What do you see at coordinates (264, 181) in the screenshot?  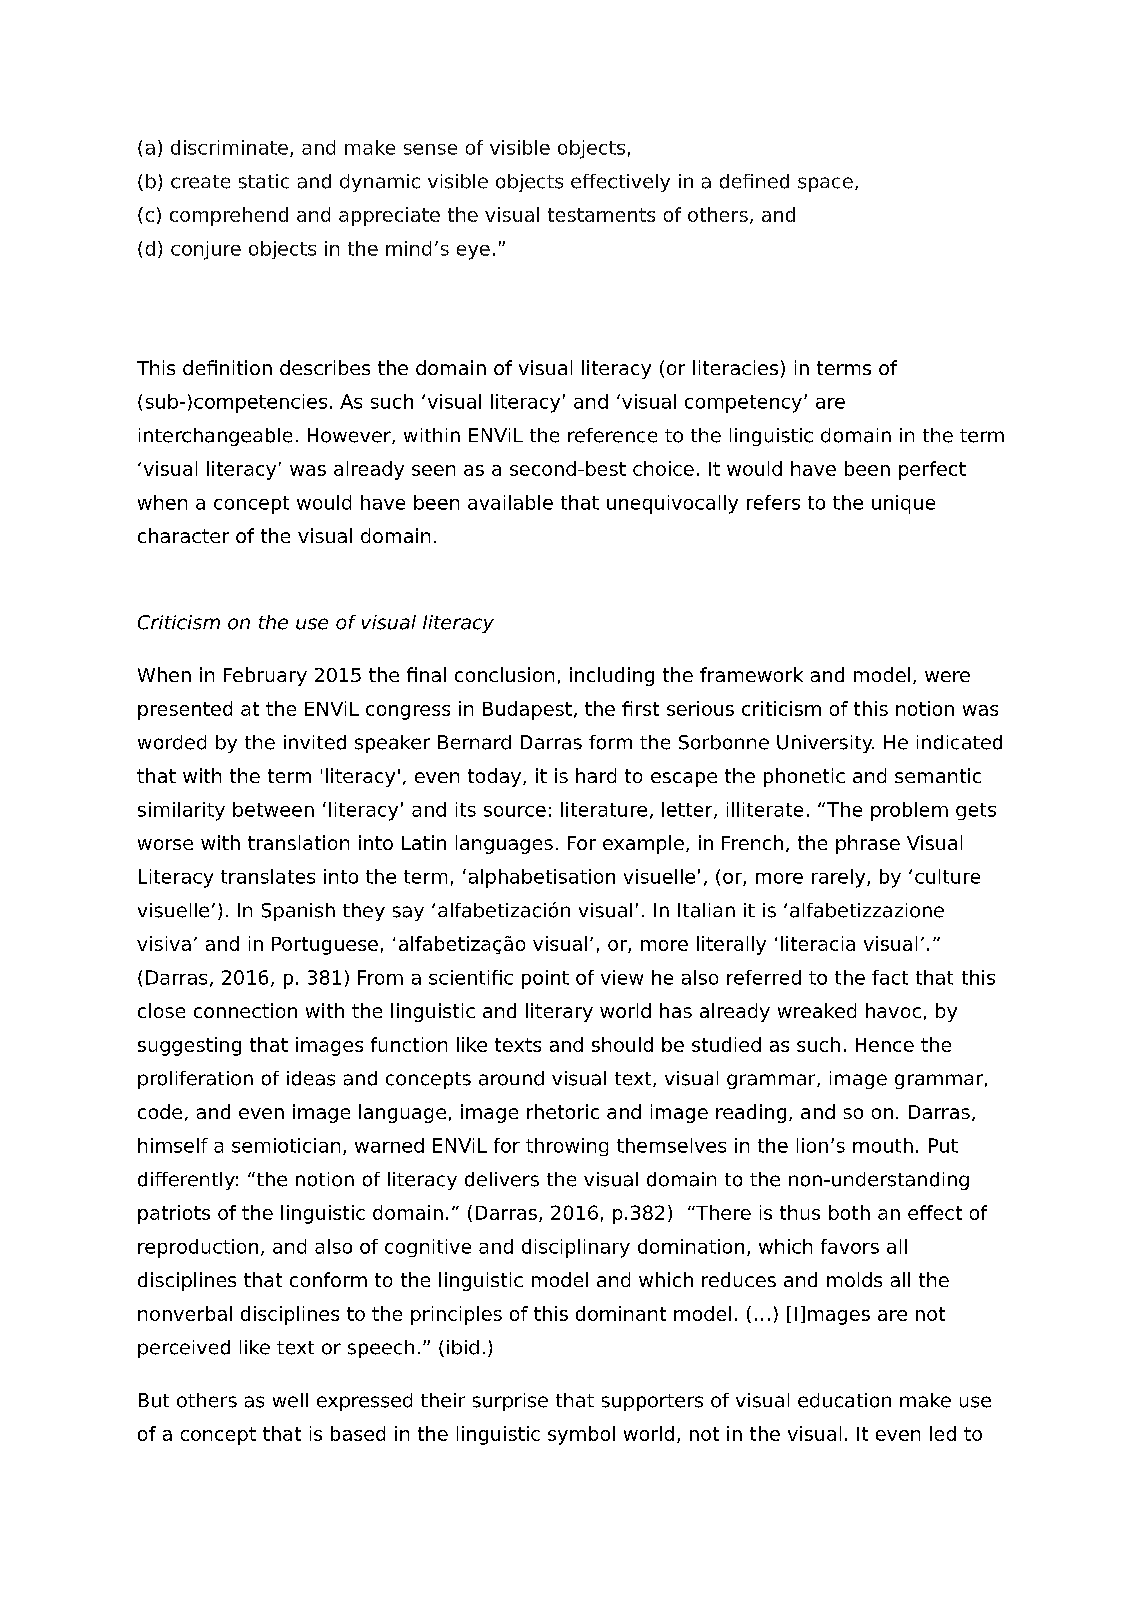 I see `static` at bounding box center [264, 181].
